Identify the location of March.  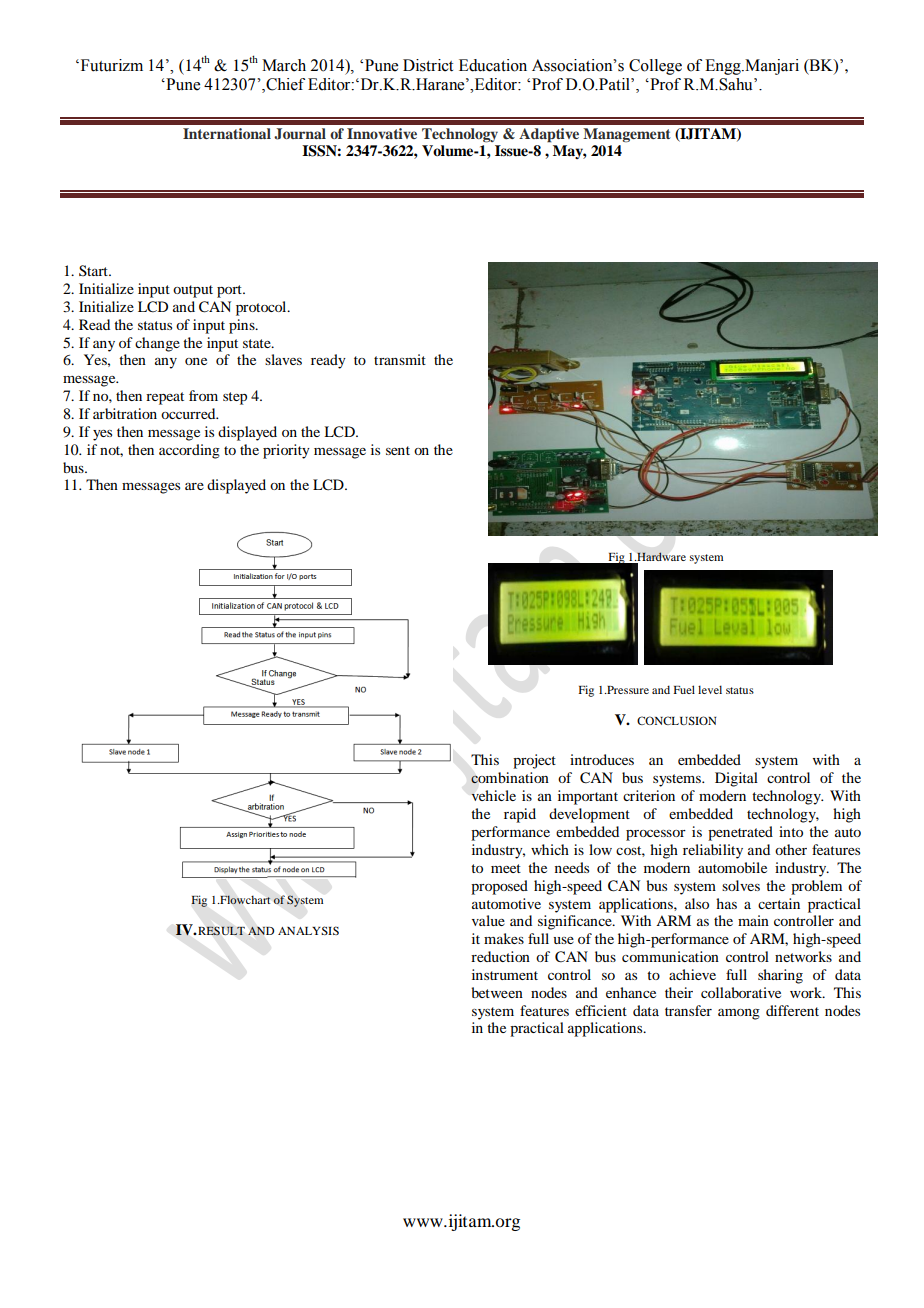
(284, 65).
